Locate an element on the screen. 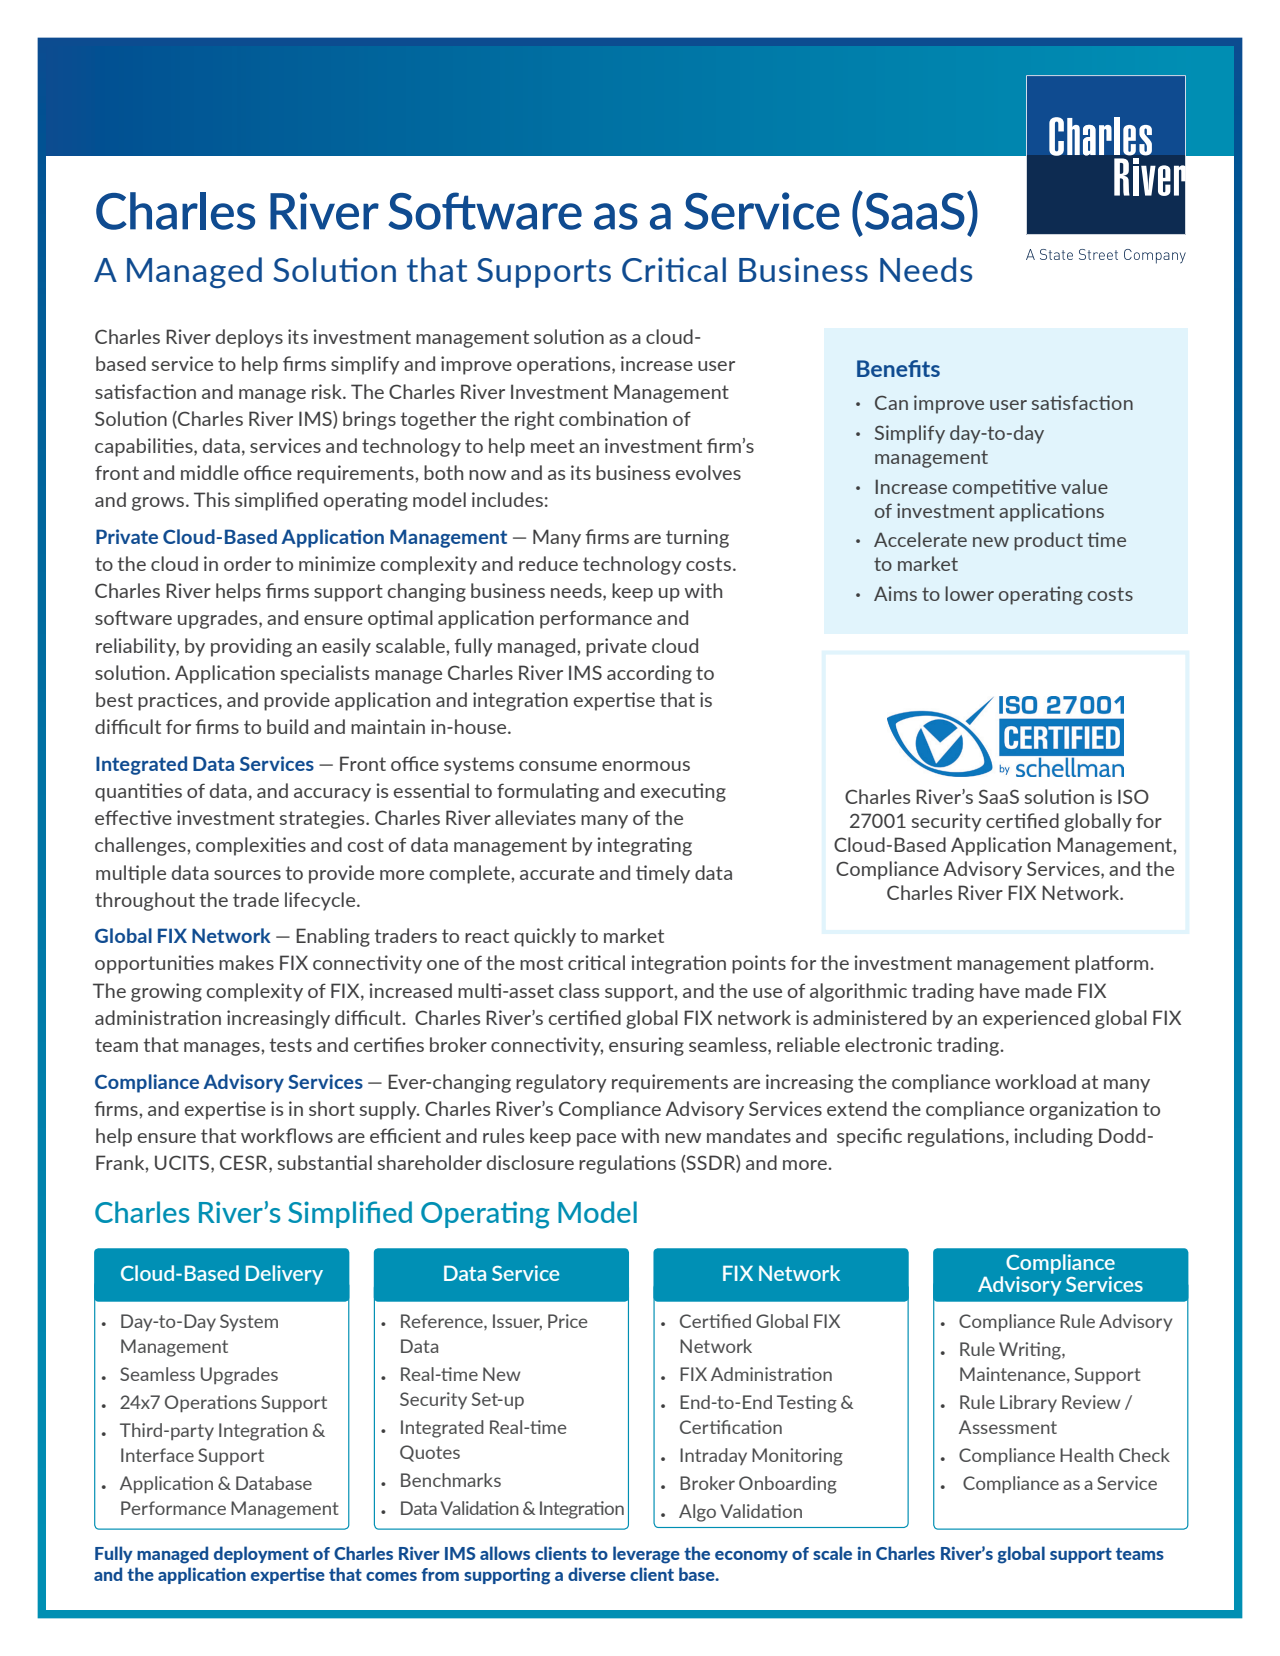 The height and width of the screenshot is (1656, 1280). deployment is located at coordinates (261, 1554).
